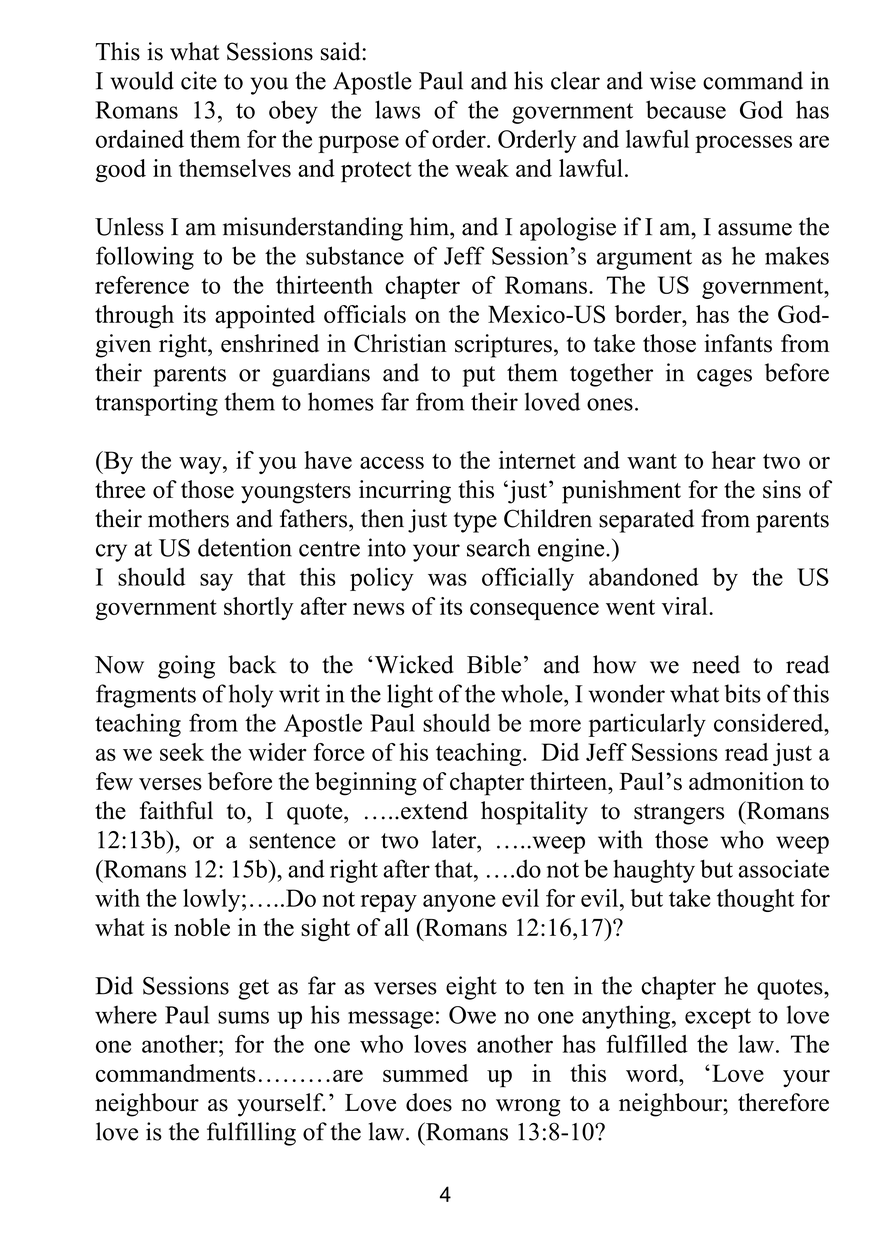  Describe the element at coordinates (176, 810) in the document. I see `faithful` at that location.
